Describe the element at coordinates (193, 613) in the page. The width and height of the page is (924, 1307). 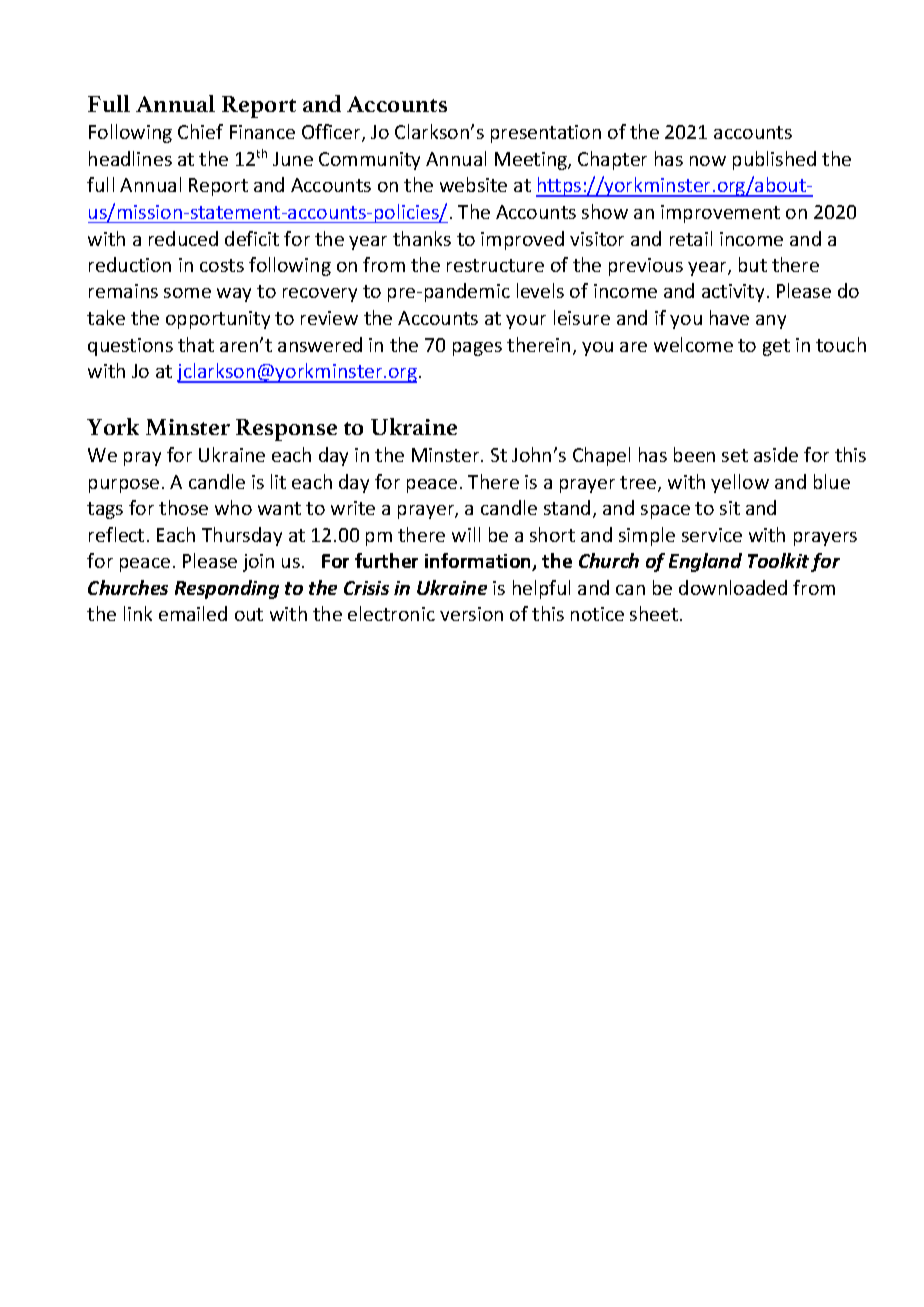
I see `emailed` at that location.
